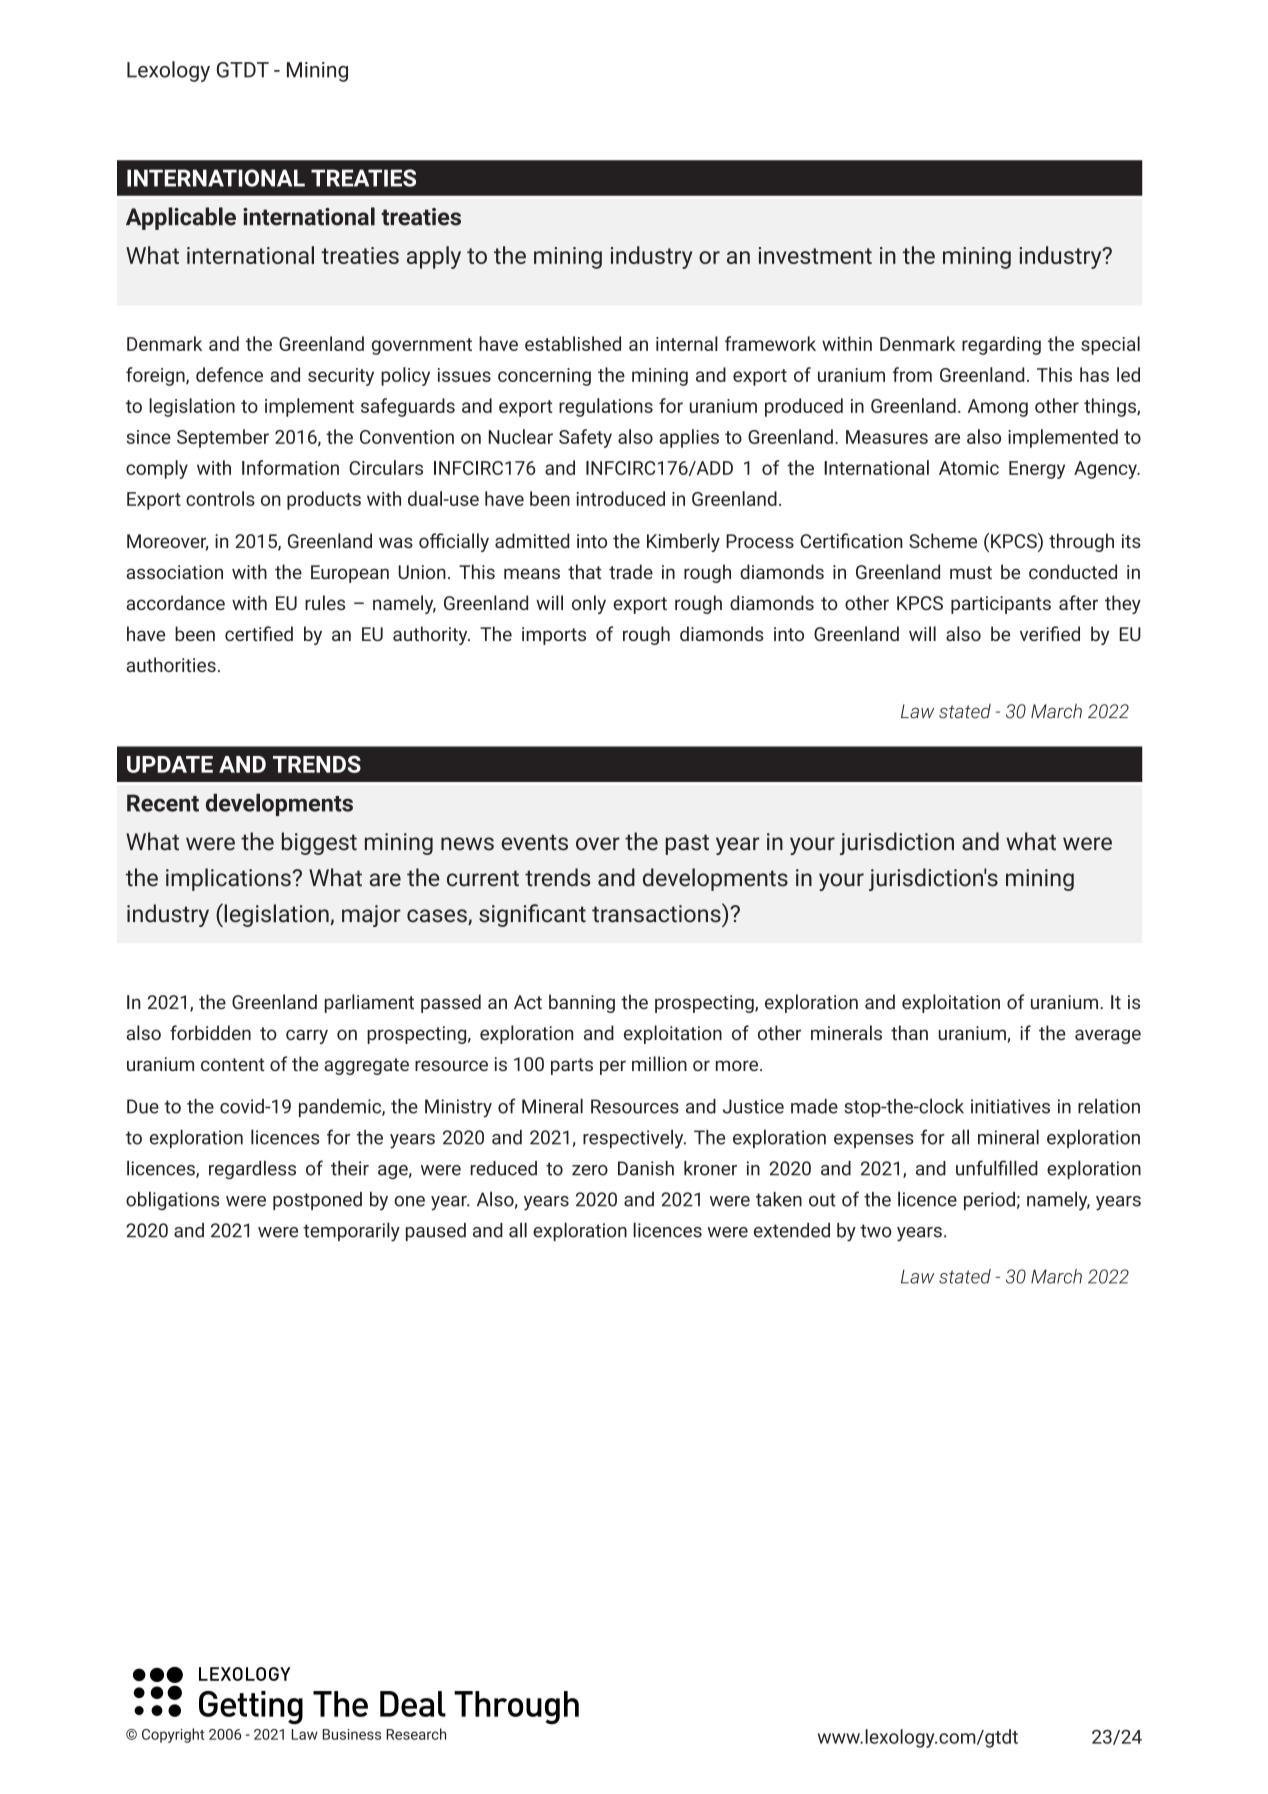 The image size is (1268, 1794). Describe the element at coordinates (181, 218) in the image. I see `Applicable` at that location.
